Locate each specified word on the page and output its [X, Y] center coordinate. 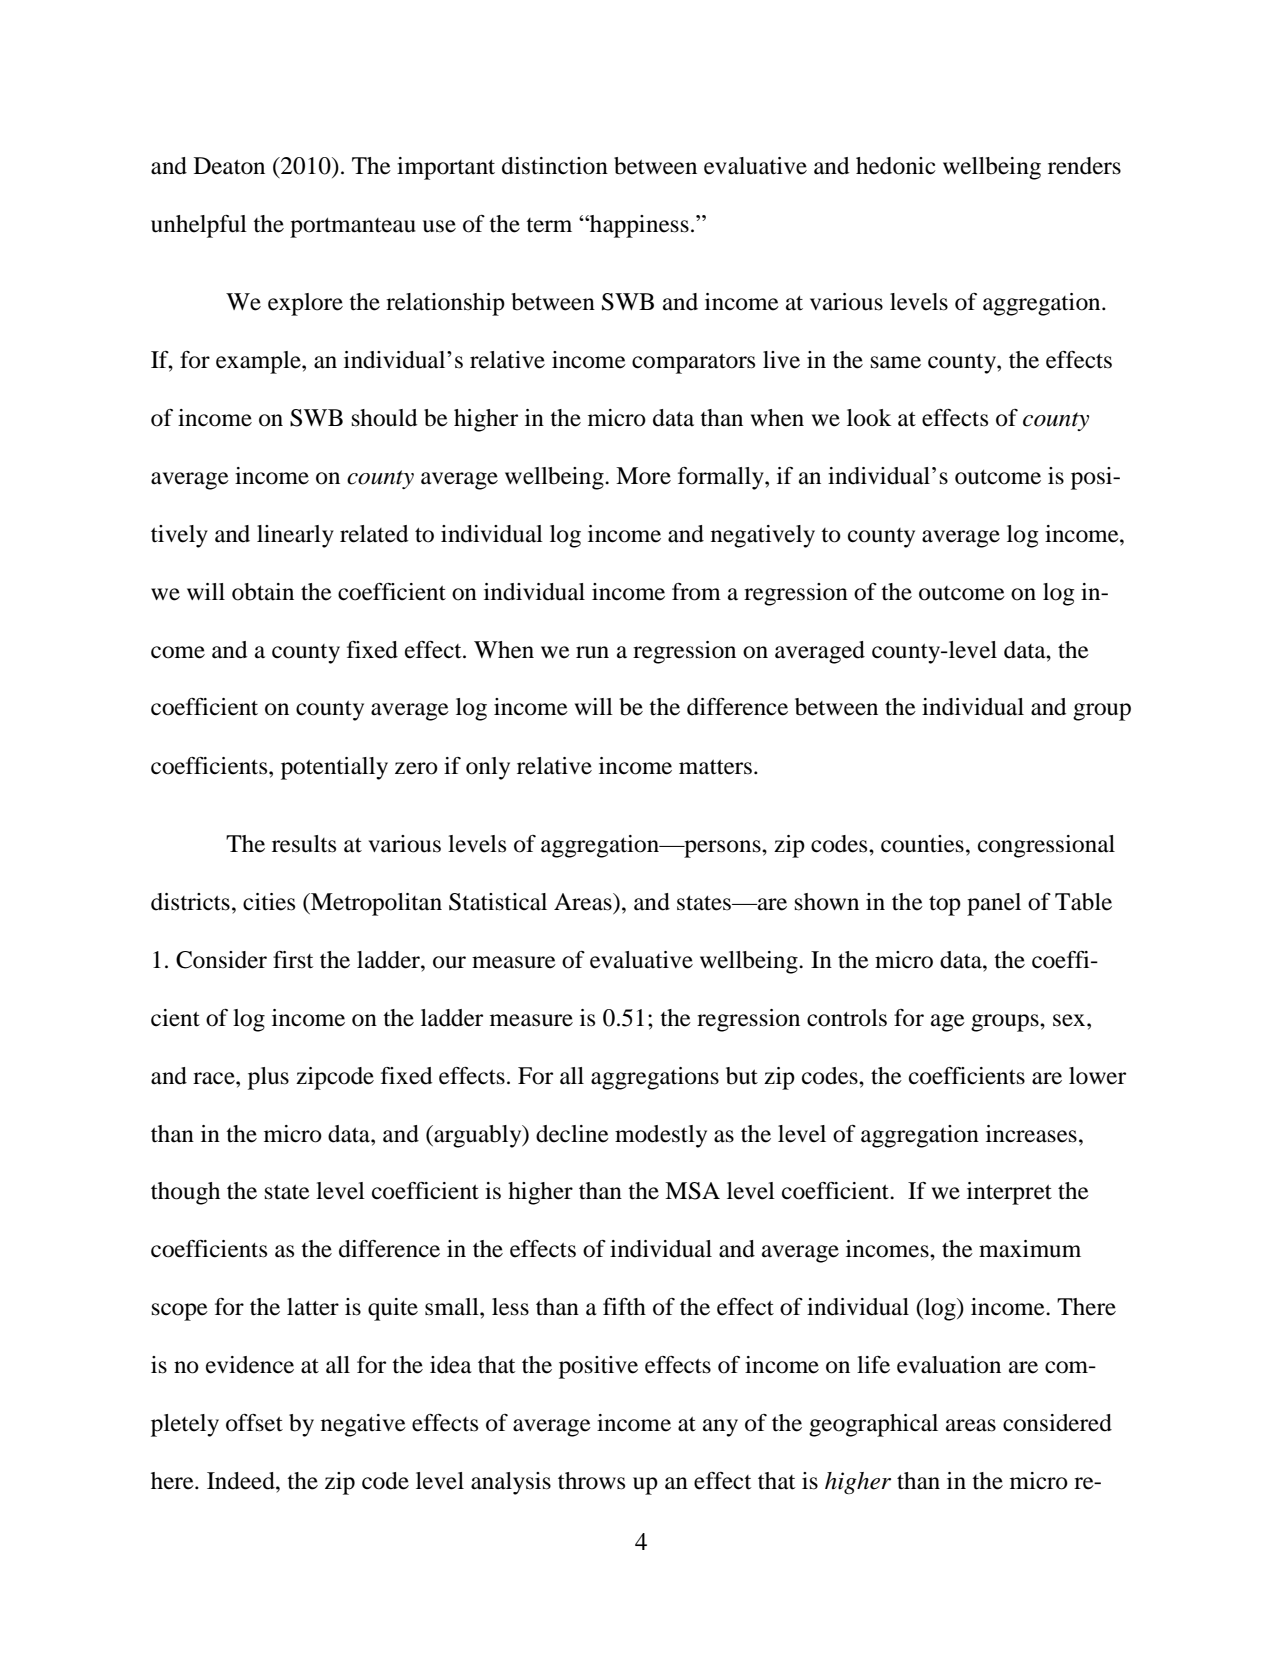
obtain [263, 592]
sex [1070, 1020]
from [696, 592]
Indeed [242, 1481]
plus [268, 1078]
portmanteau [353, 228]
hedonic [896, 166]
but [742, 1076]
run [592, 652]
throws [591, 1481]
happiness [638, 226]
